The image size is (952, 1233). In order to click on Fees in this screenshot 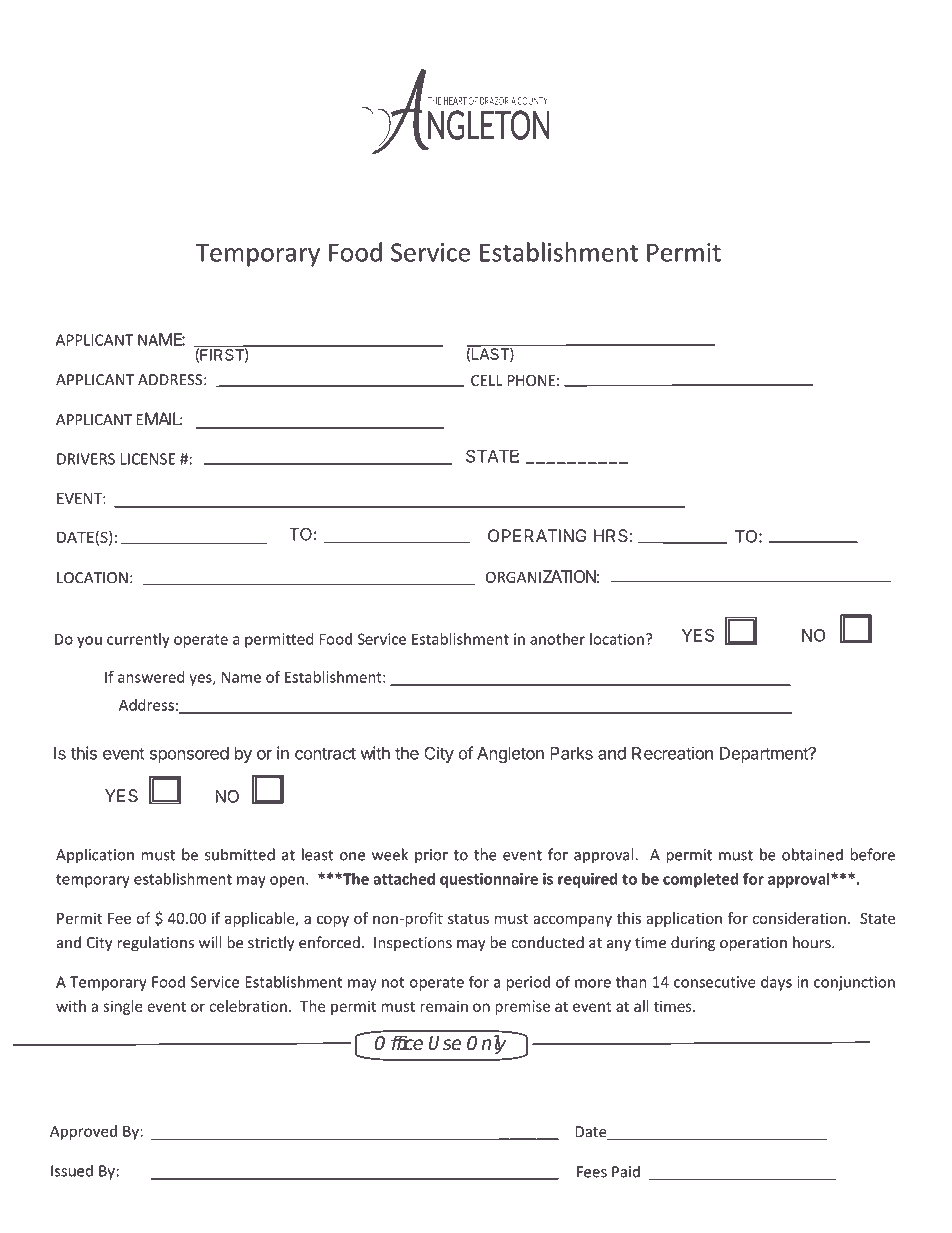, I will do `click(592, 1172)`.
